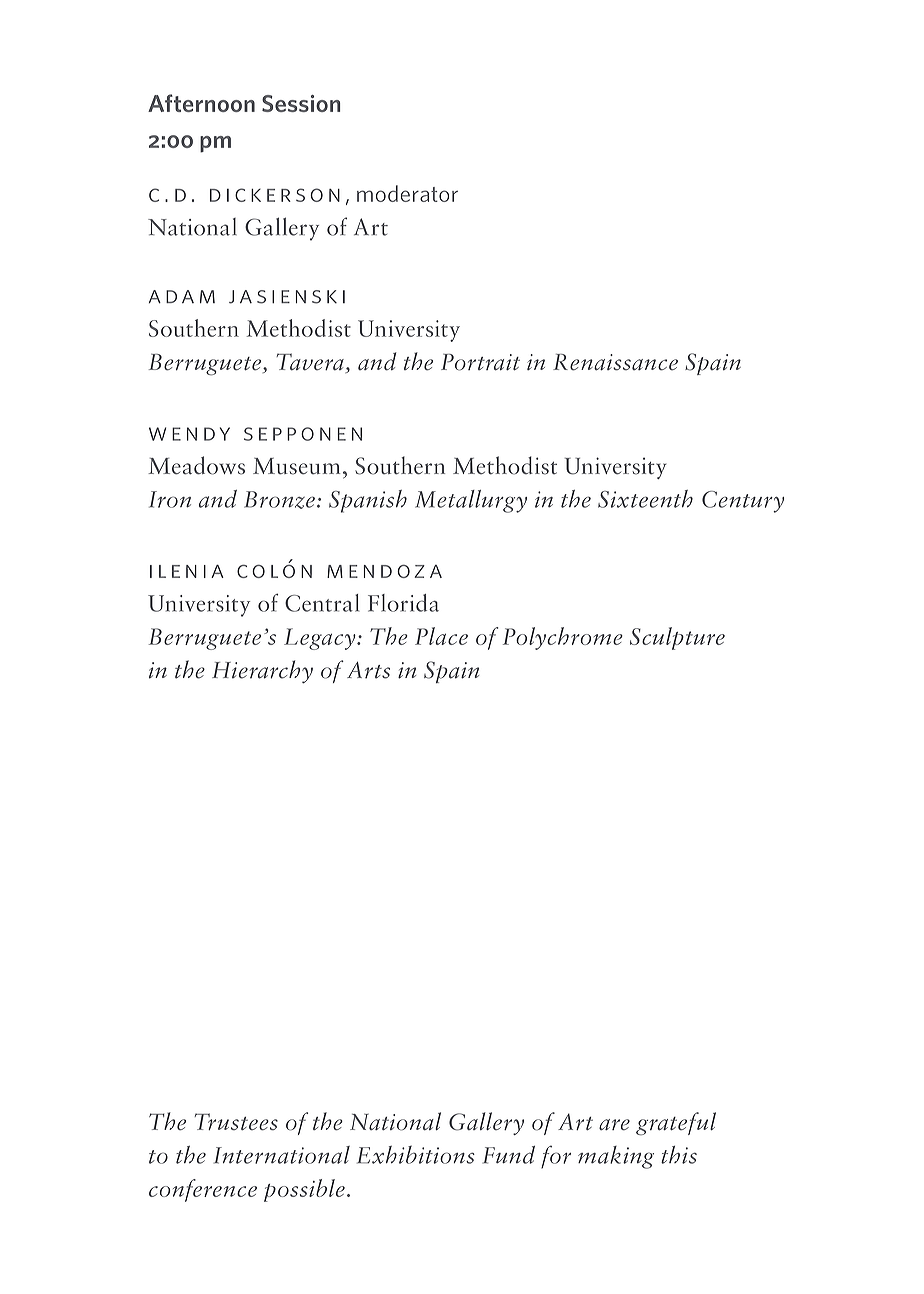 This screenshot has width=924, height=1294. Describe the element at coordinates (236, 1121) in the screenshot. I see `Trustees` at that location.
